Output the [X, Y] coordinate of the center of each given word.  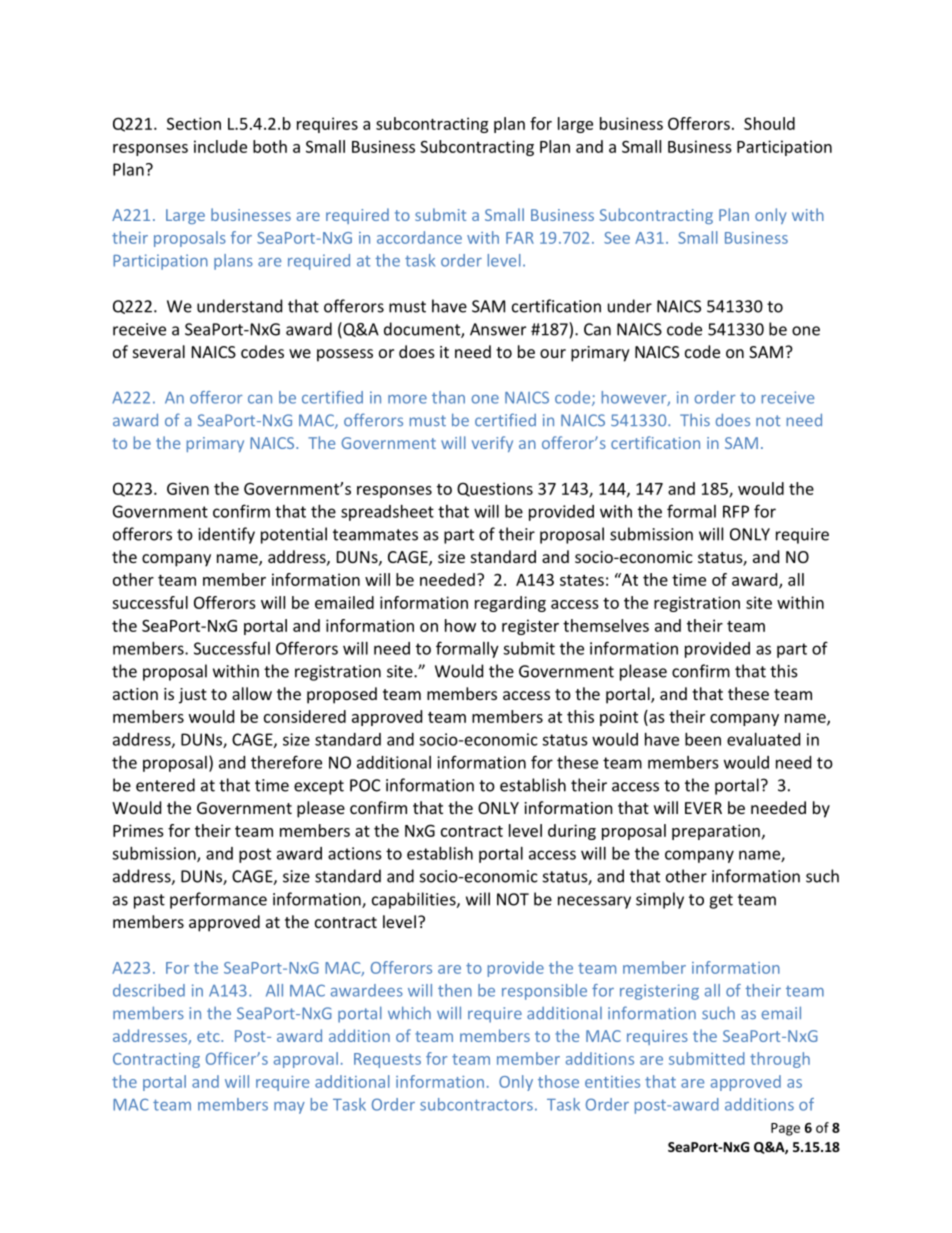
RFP [736, 511]
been [703, 739]
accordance [419, 237]
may [289, 1108]
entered [165, 785]
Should [769, 123]
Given [188, 488]
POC [365, 785]
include [220, 146]
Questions [495, 489]
